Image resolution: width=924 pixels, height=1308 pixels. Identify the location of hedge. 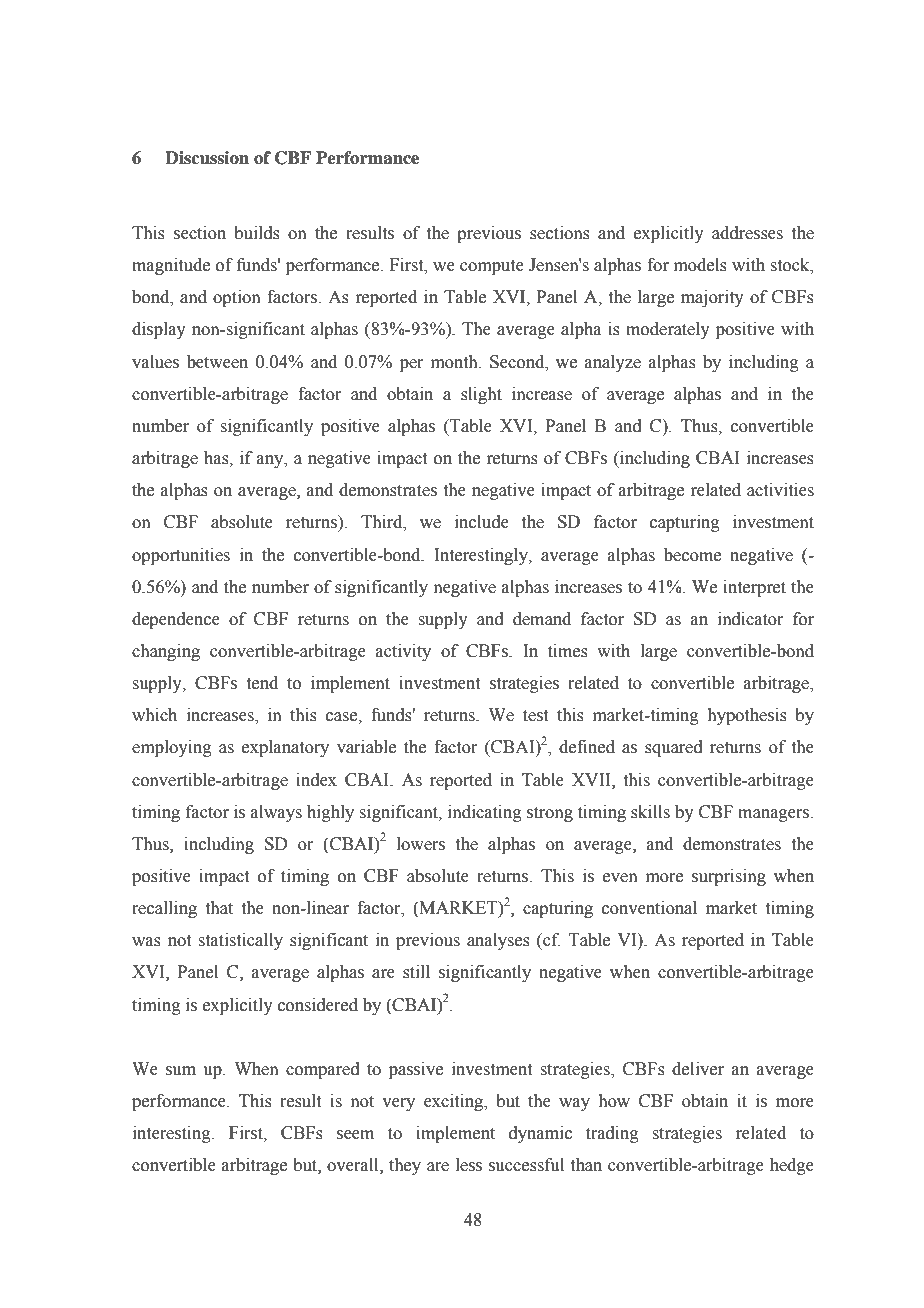
(792, 1166).
